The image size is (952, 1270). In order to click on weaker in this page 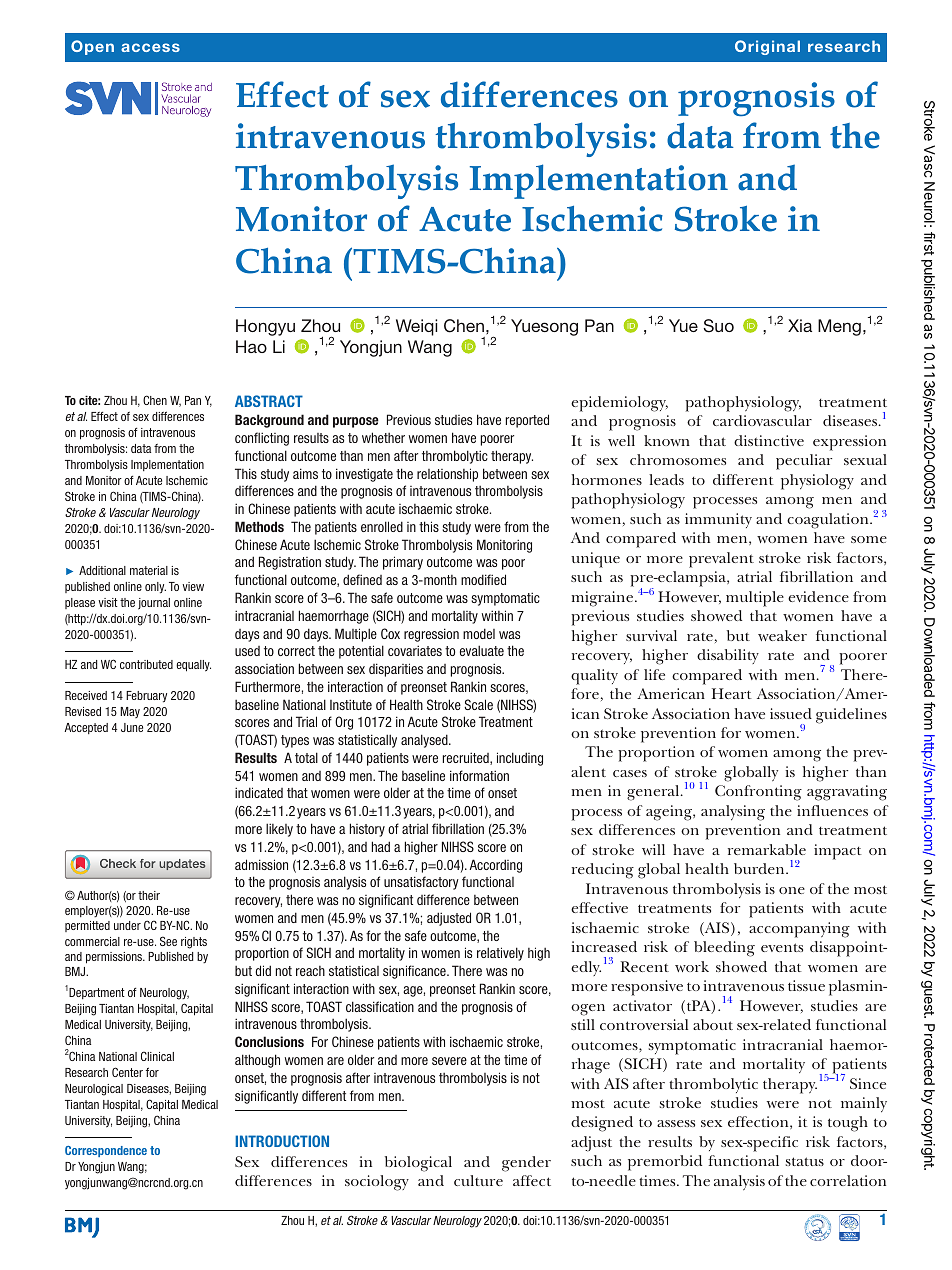, I will do `click(782, 635)`.
